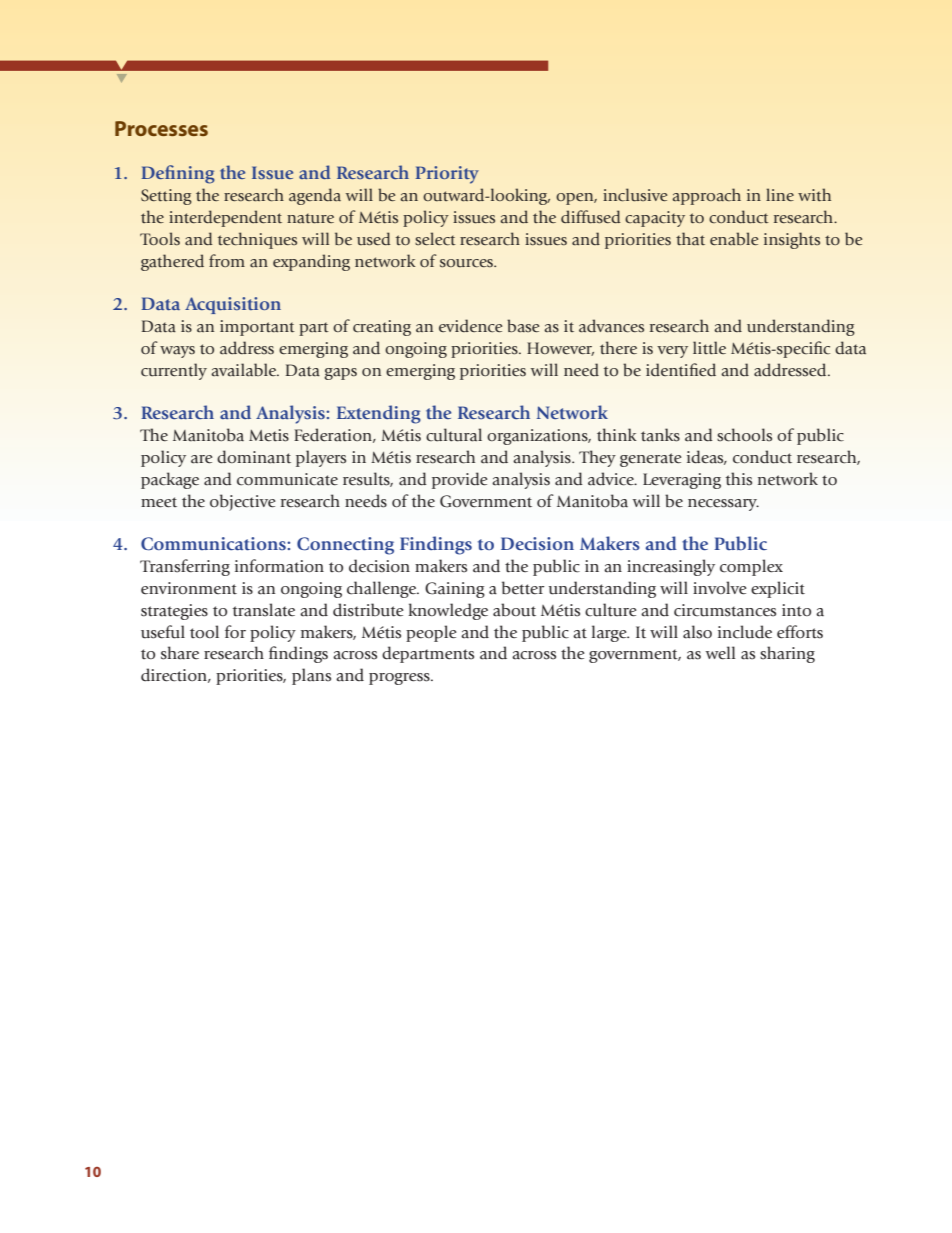  I want to click on Priority, so click(447, 175).
